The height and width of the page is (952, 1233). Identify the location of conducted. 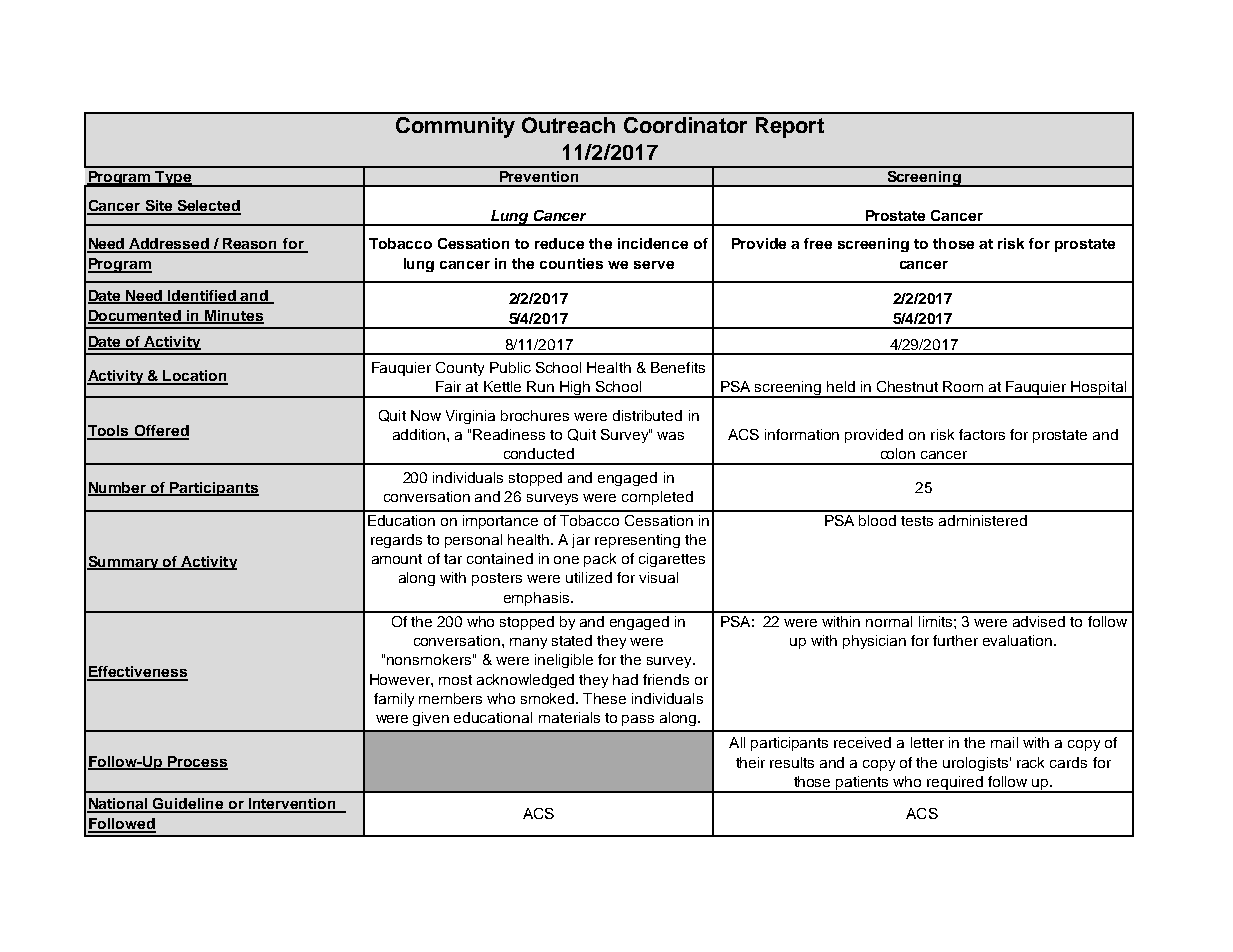
(539, 453).
